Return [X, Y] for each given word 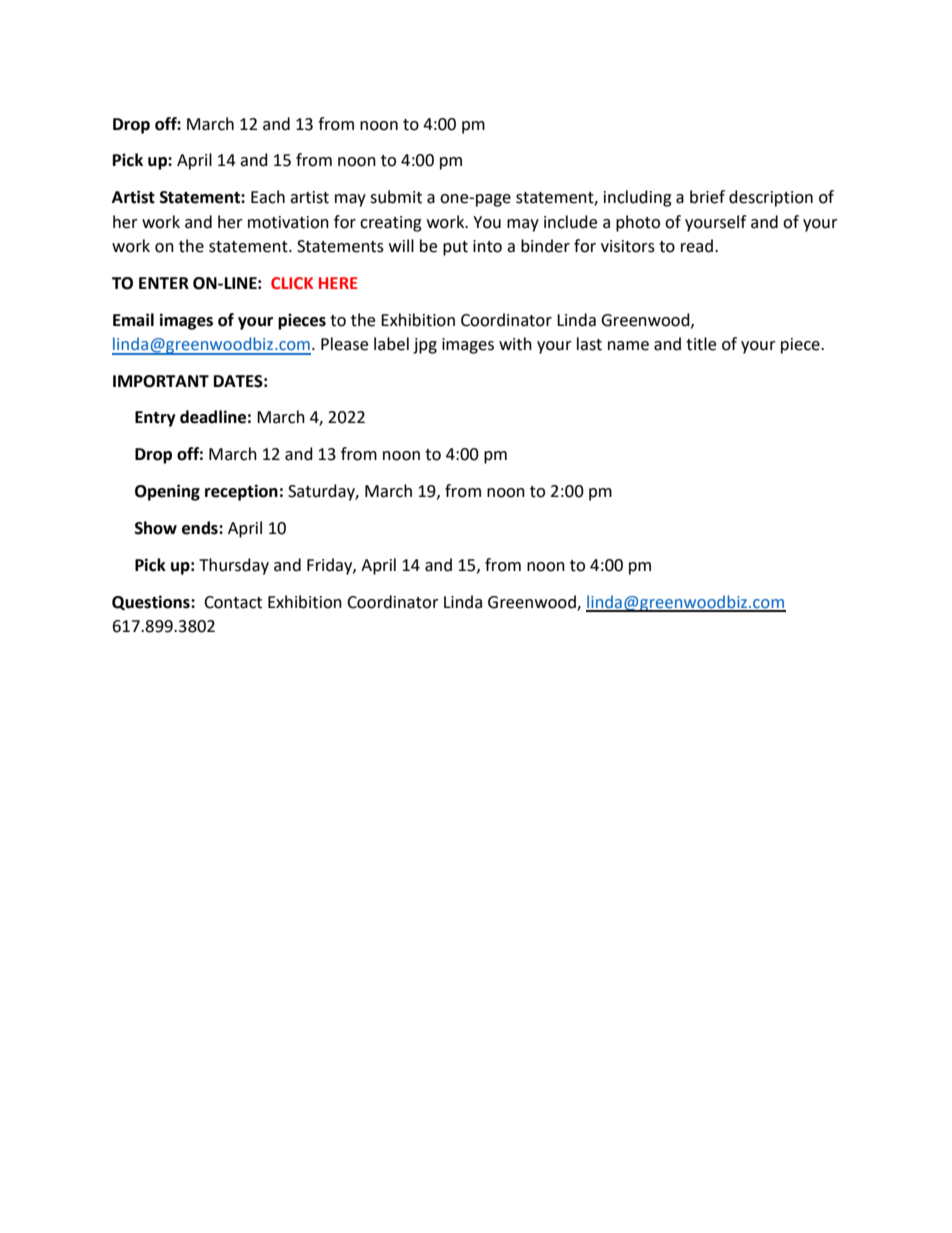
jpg [425, 346]
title [701, 344]
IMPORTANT [161, 381]
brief [707, 197]
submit [396, 197]
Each [268, 197]
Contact [233, 602]
